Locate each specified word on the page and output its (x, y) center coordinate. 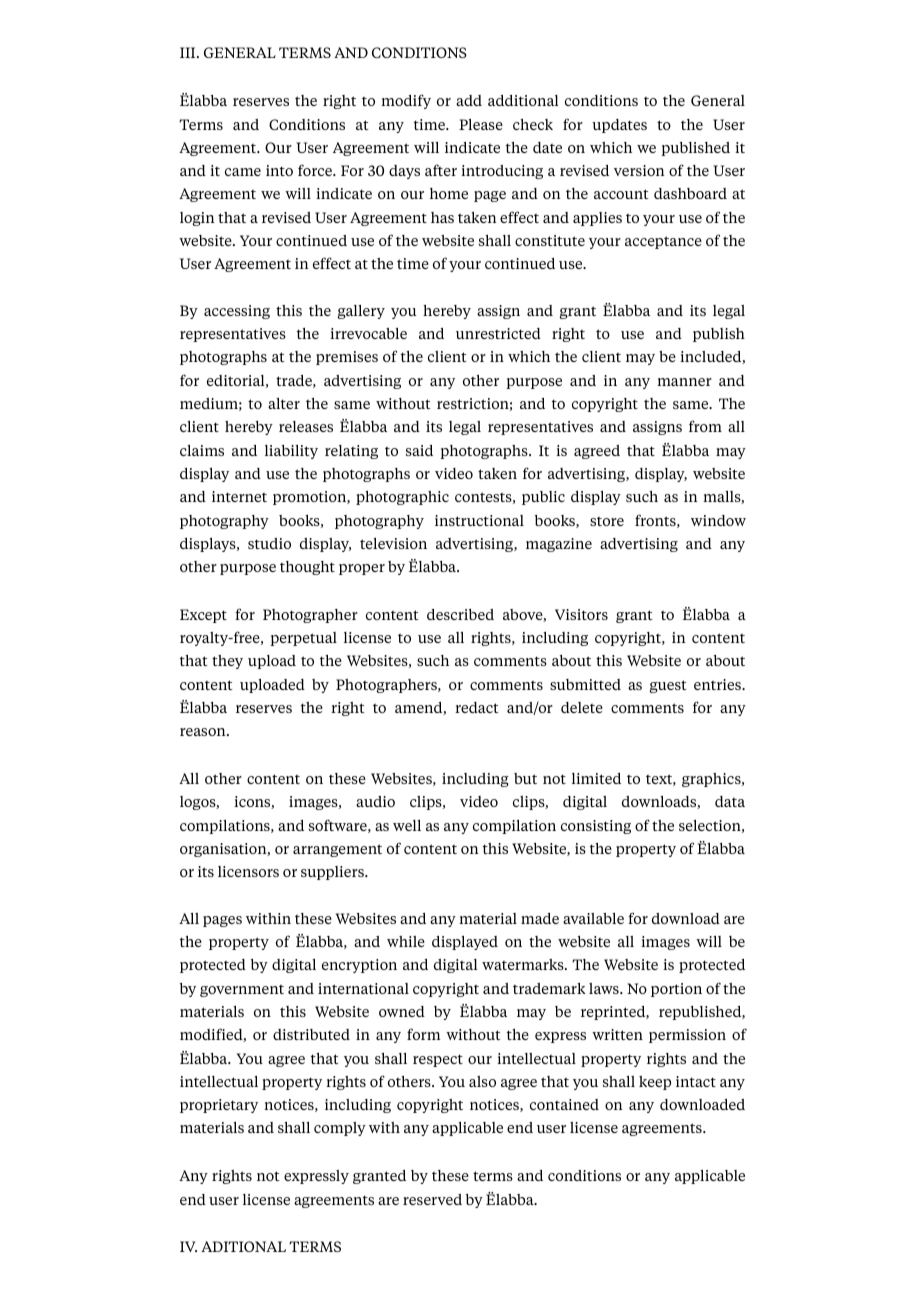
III (189, 52)
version (639, 170)
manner (684, 382)
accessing (237, 312)
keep (655, 1083)
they (227, 662)
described (460, 614)
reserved (432, 1199)
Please (481, 124)
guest (668, 686)
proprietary (219, 1106)
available (593, 918)
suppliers (333, 873)
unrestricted (498, 333)
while (406, 941)
